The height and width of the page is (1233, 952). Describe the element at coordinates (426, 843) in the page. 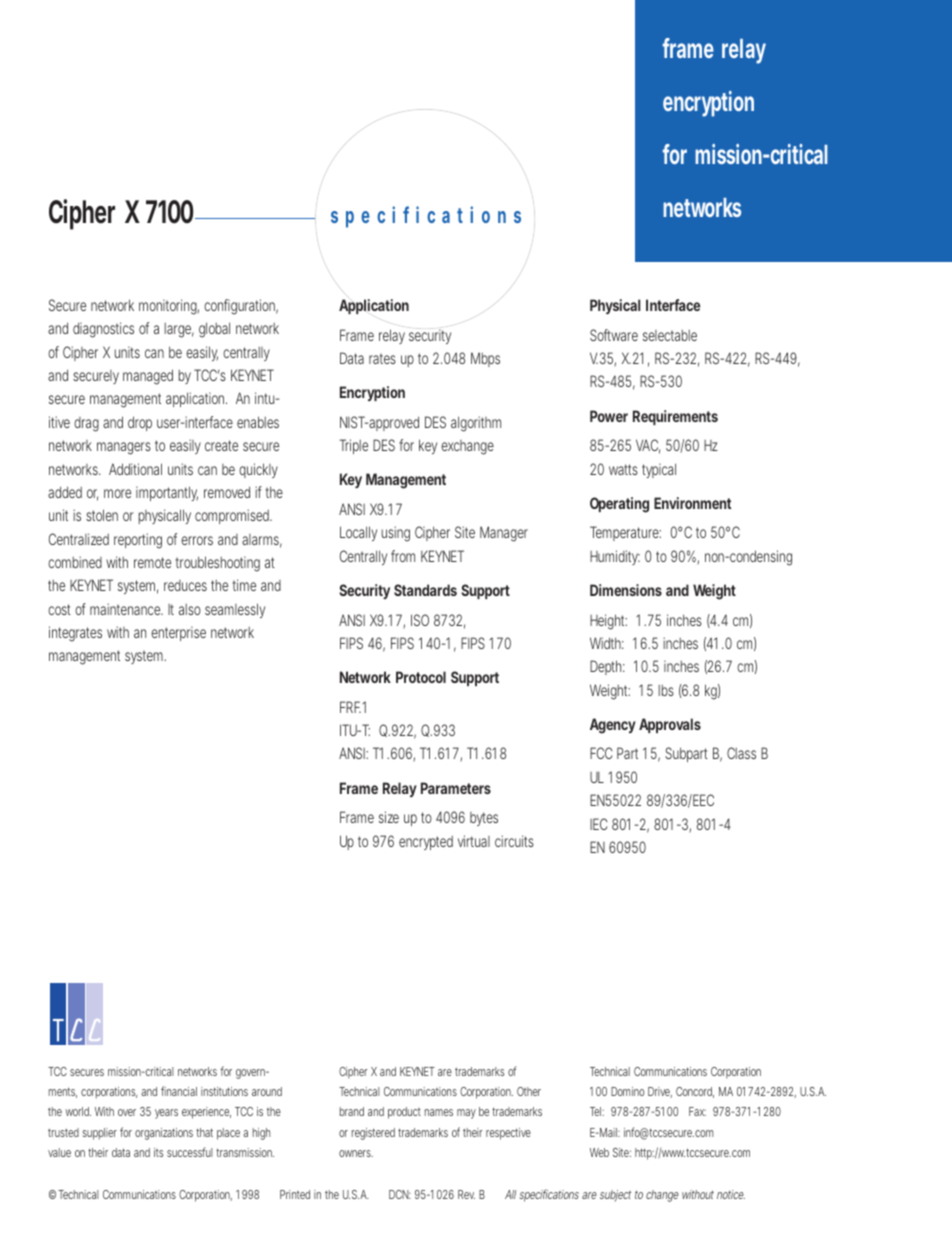

I see `encrypted` at that location.
